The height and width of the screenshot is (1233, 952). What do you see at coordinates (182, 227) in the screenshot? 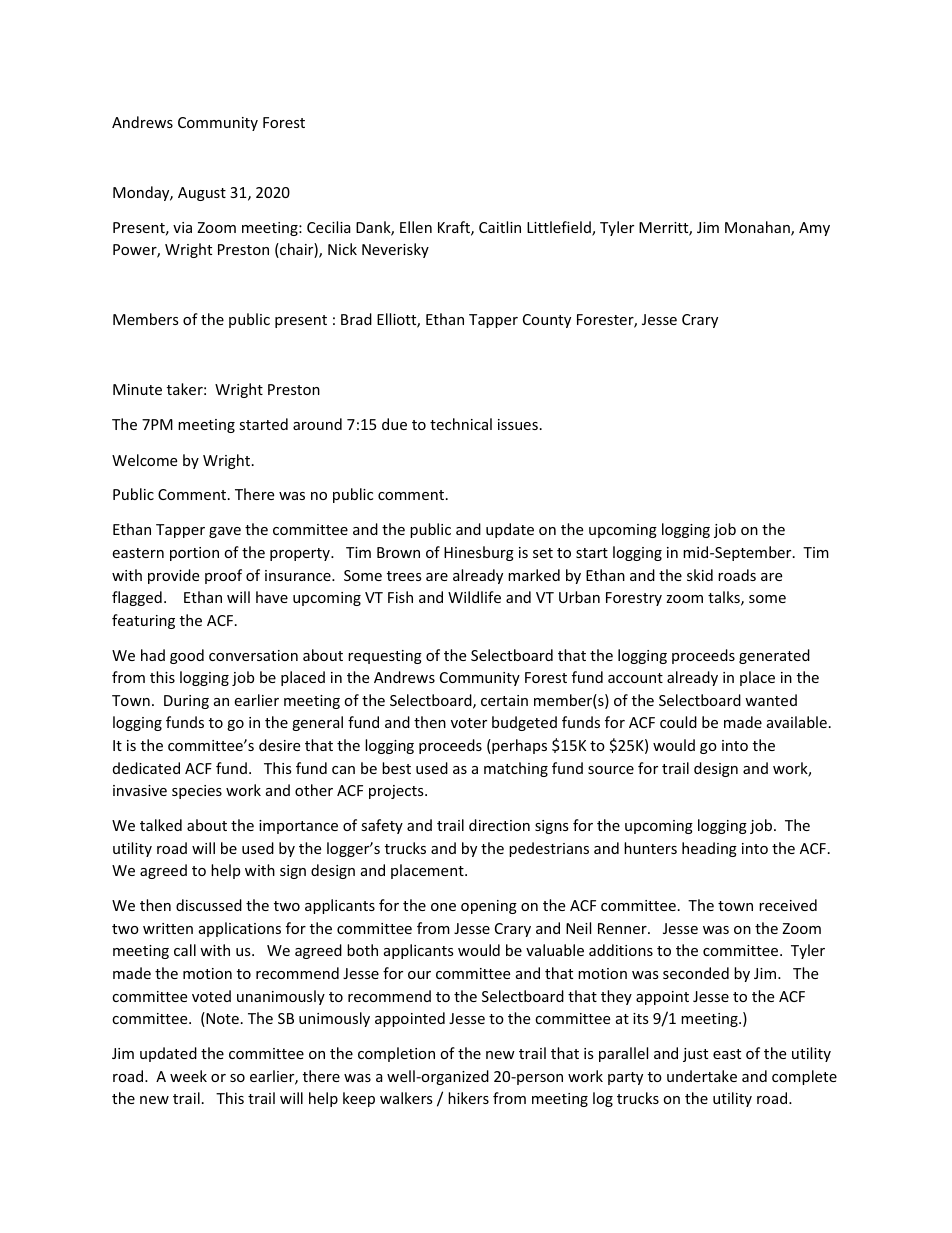
I see `via` at bounding box center [182, 227].
